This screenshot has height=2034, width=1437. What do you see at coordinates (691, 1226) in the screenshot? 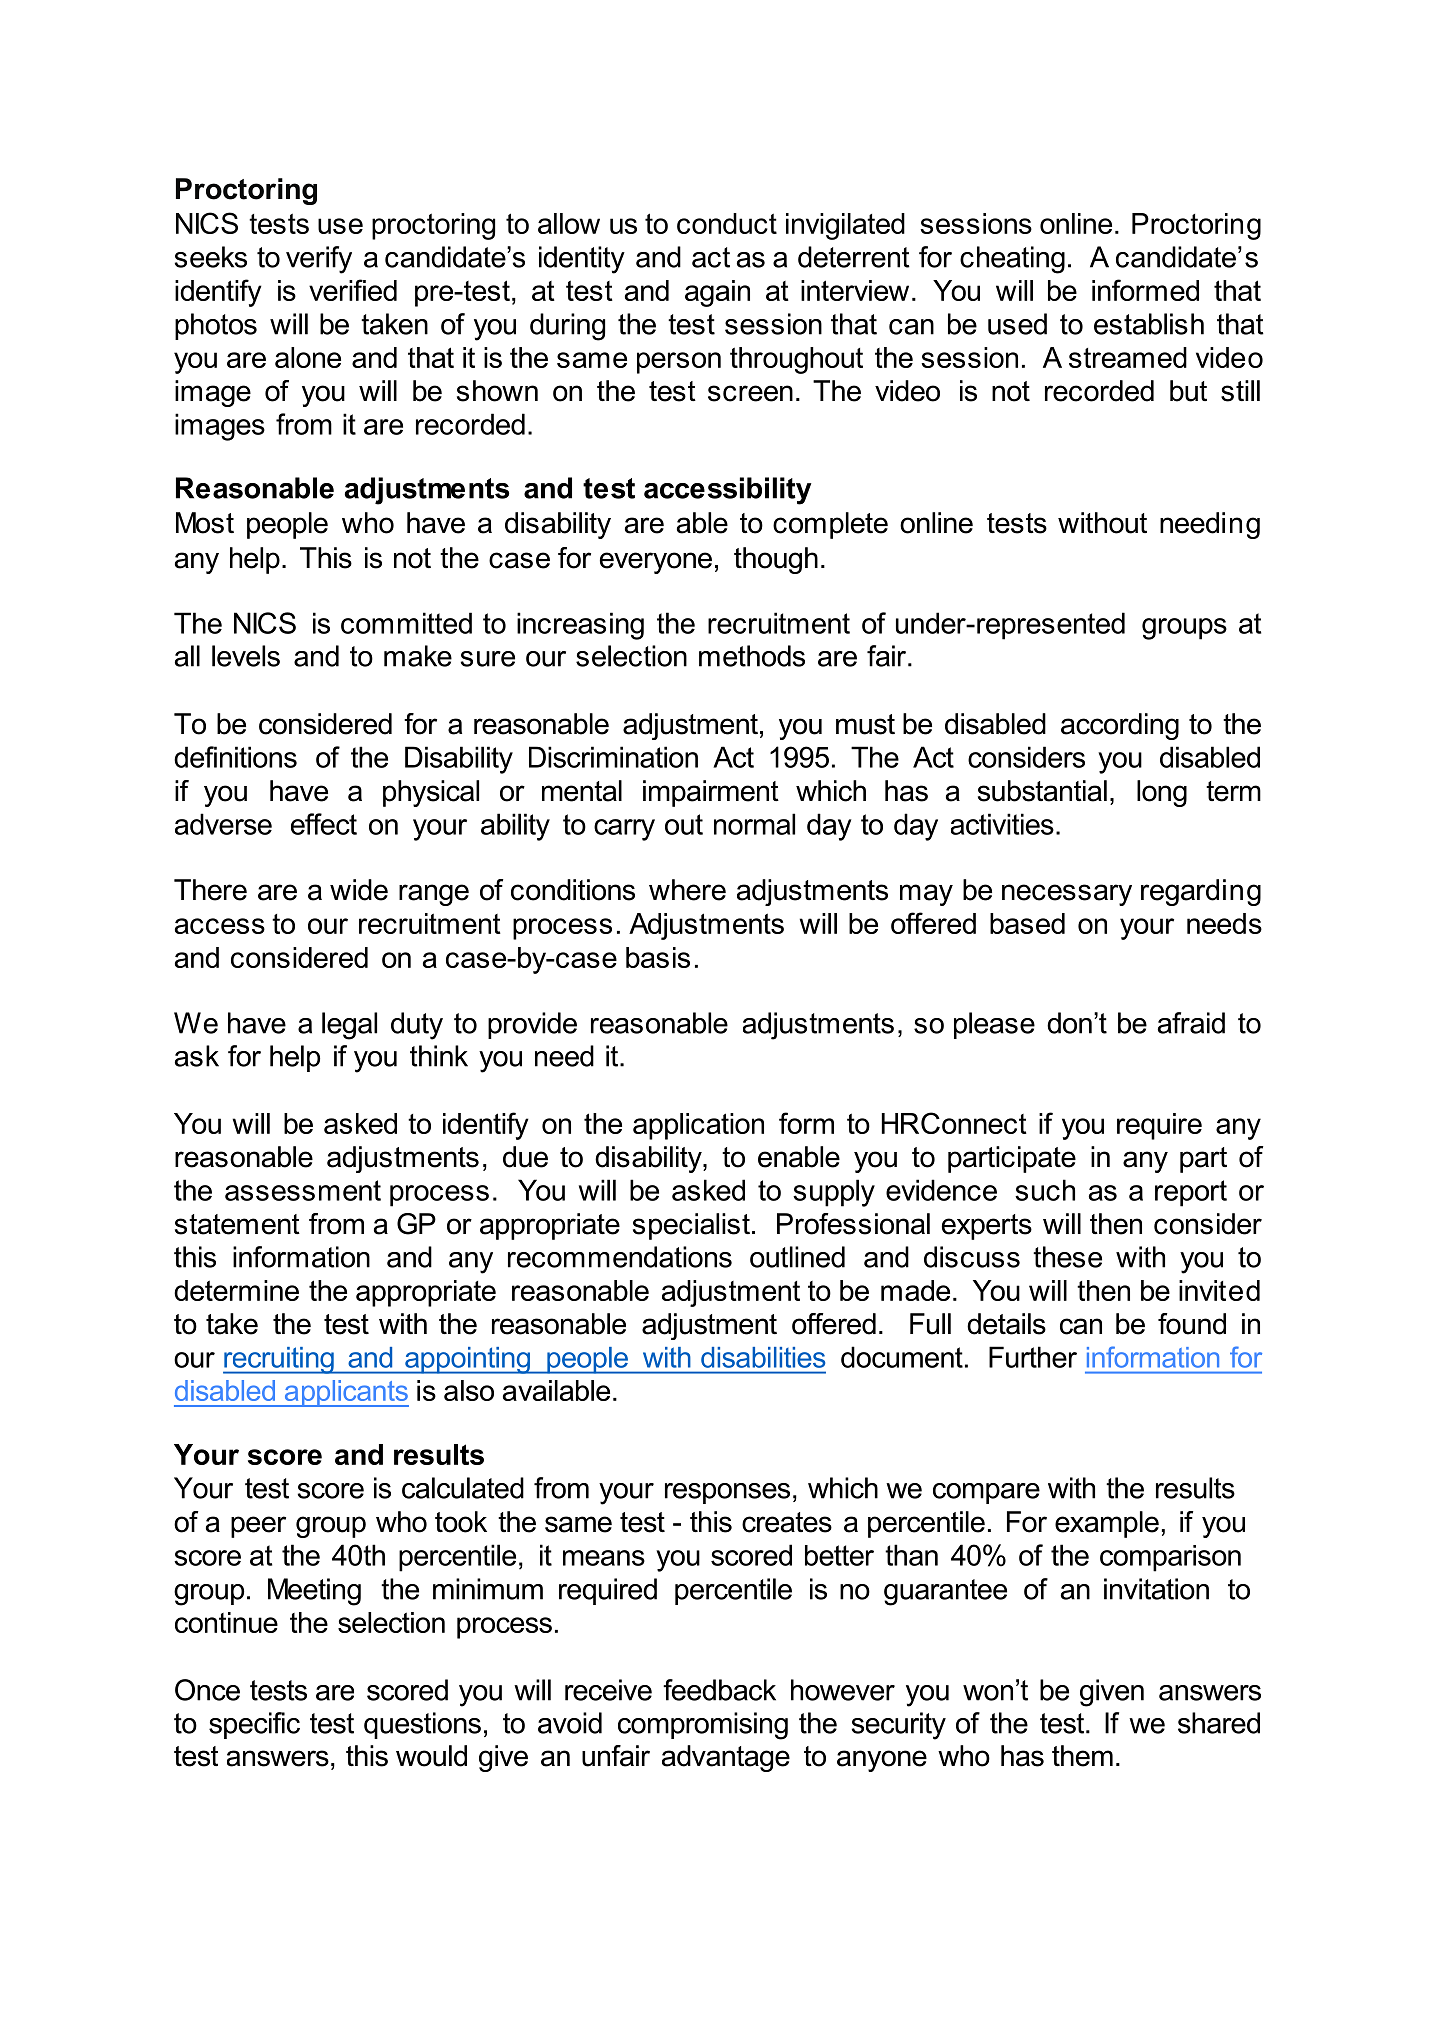
I see `specialist` at bounding box center [691, 1226].
